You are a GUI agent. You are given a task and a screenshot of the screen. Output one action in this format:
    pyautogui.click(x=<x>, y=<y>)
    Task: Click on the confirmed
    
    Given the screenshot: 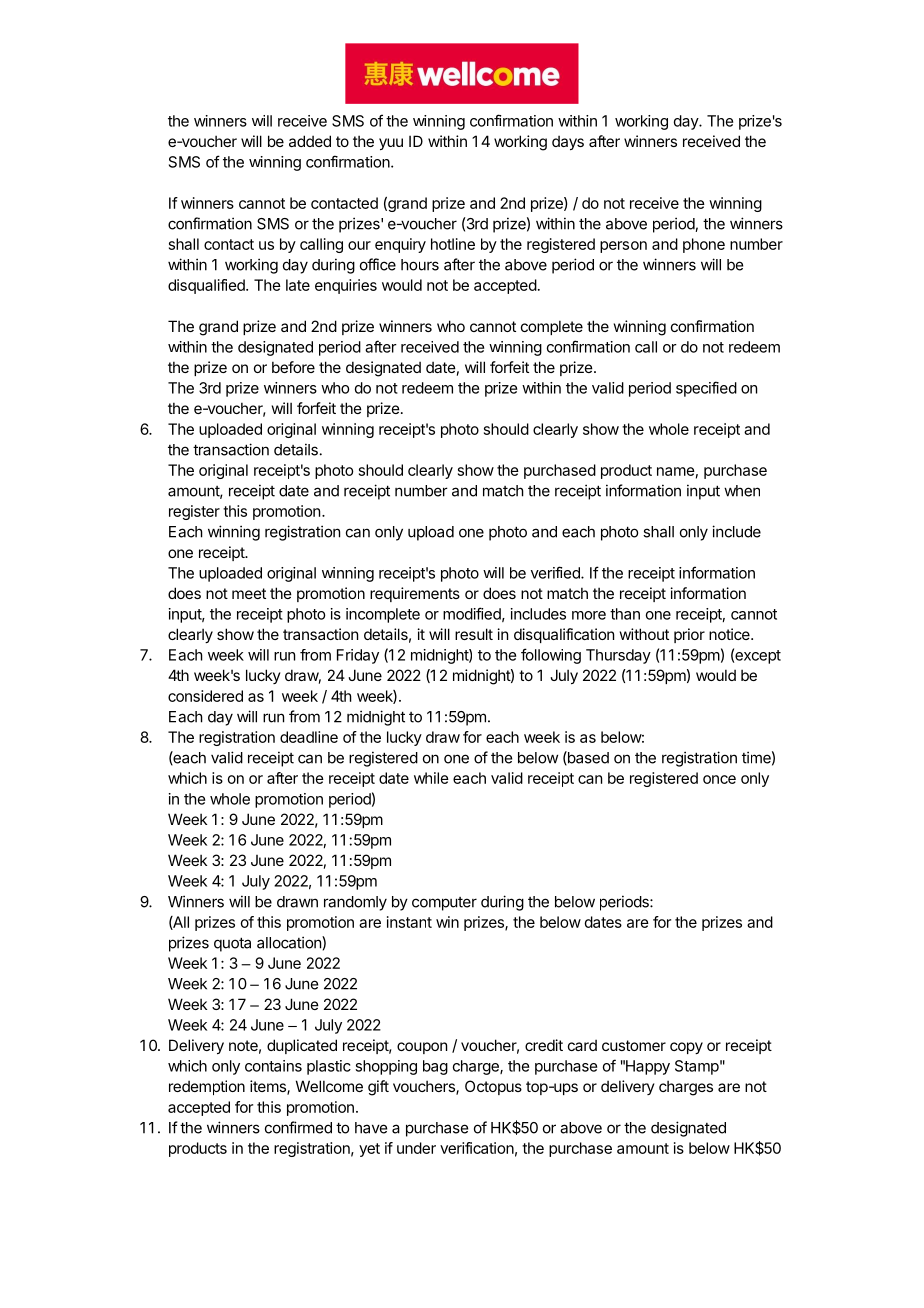 What is the action you would take?
    pyautogui.click(x=298, y=1127)
